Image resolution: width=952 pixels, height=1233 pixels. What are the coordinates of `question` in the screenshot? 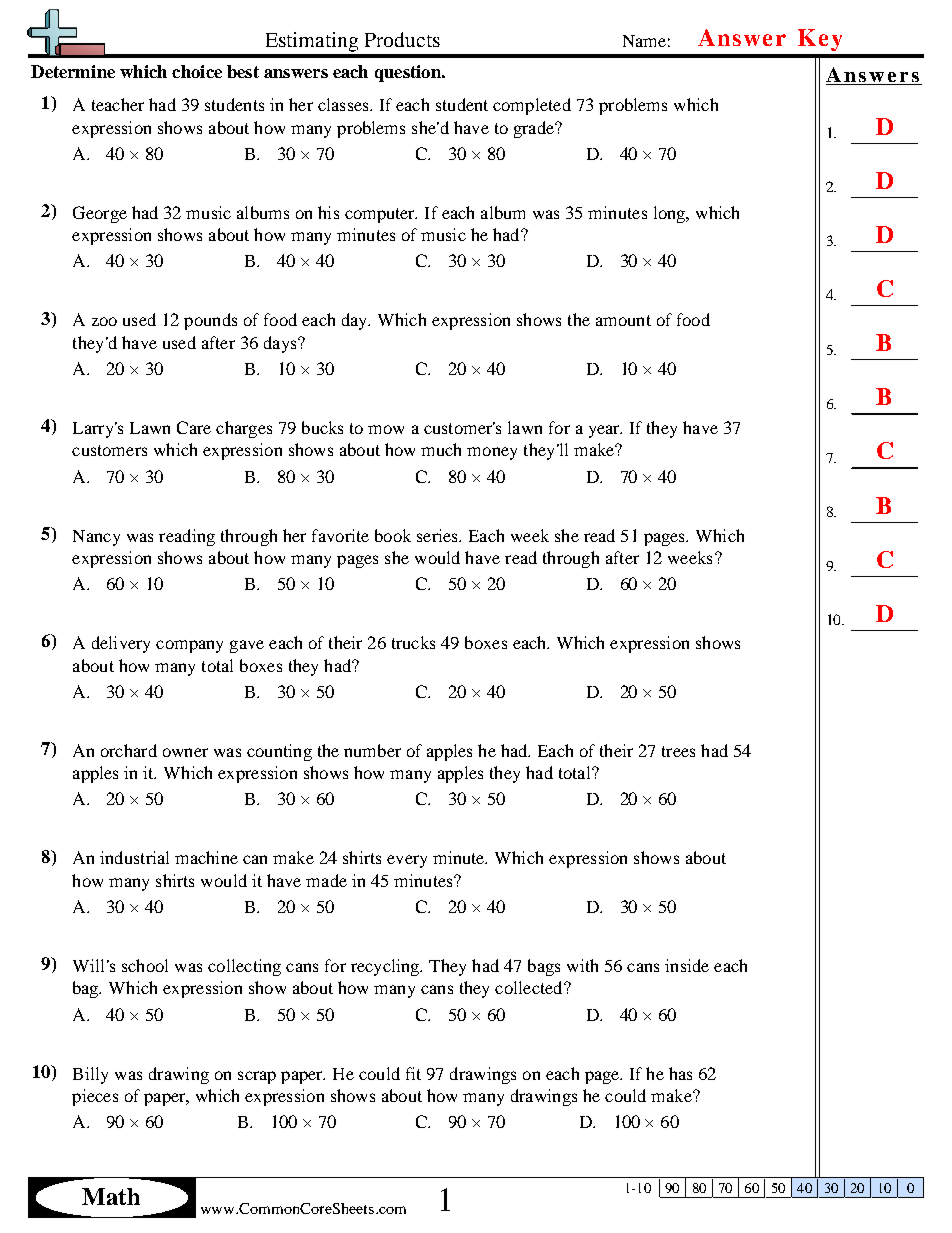 It's located at (409, 73).
